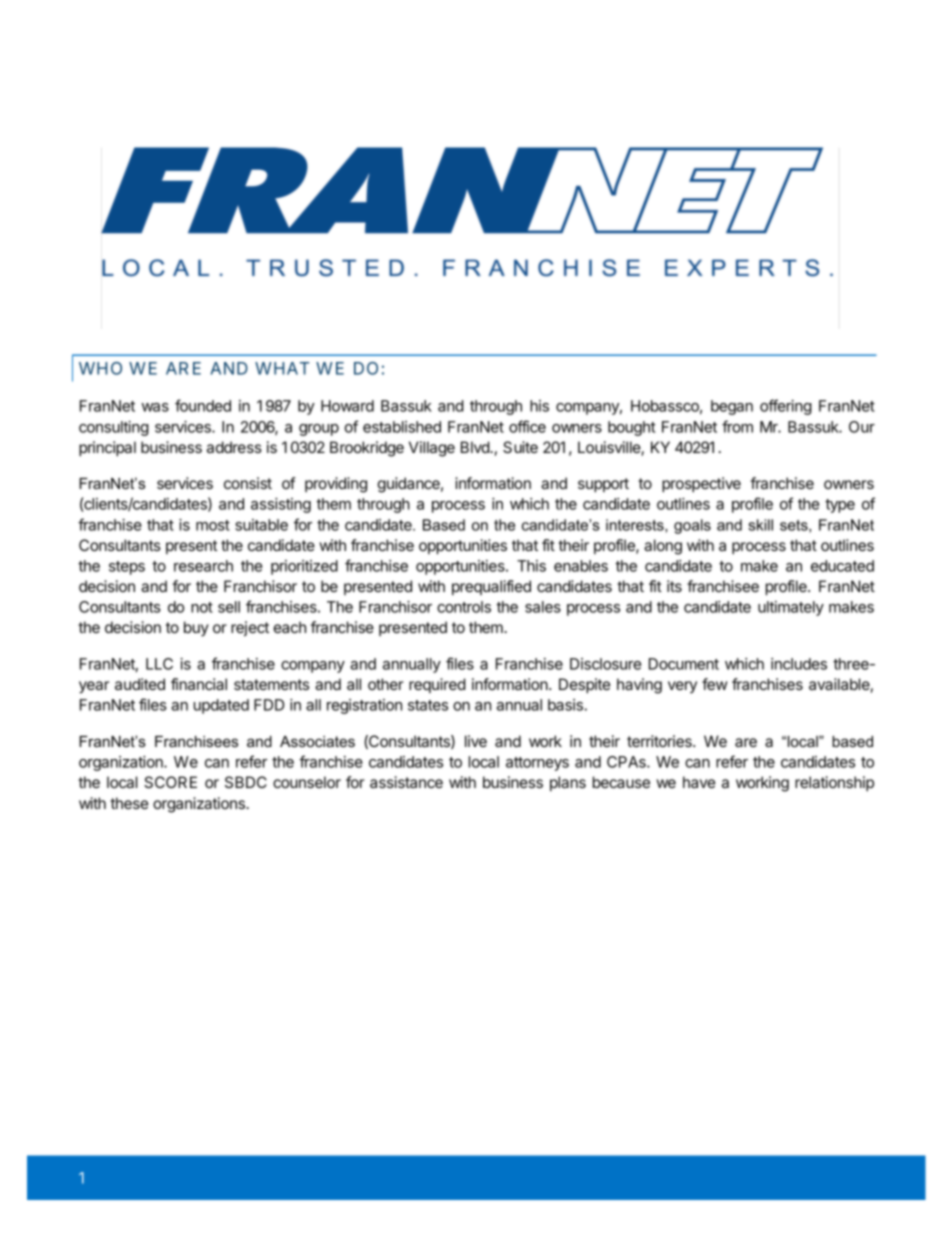 The image size is (952, 1233). I want to click on controls, so click(464, 607).
